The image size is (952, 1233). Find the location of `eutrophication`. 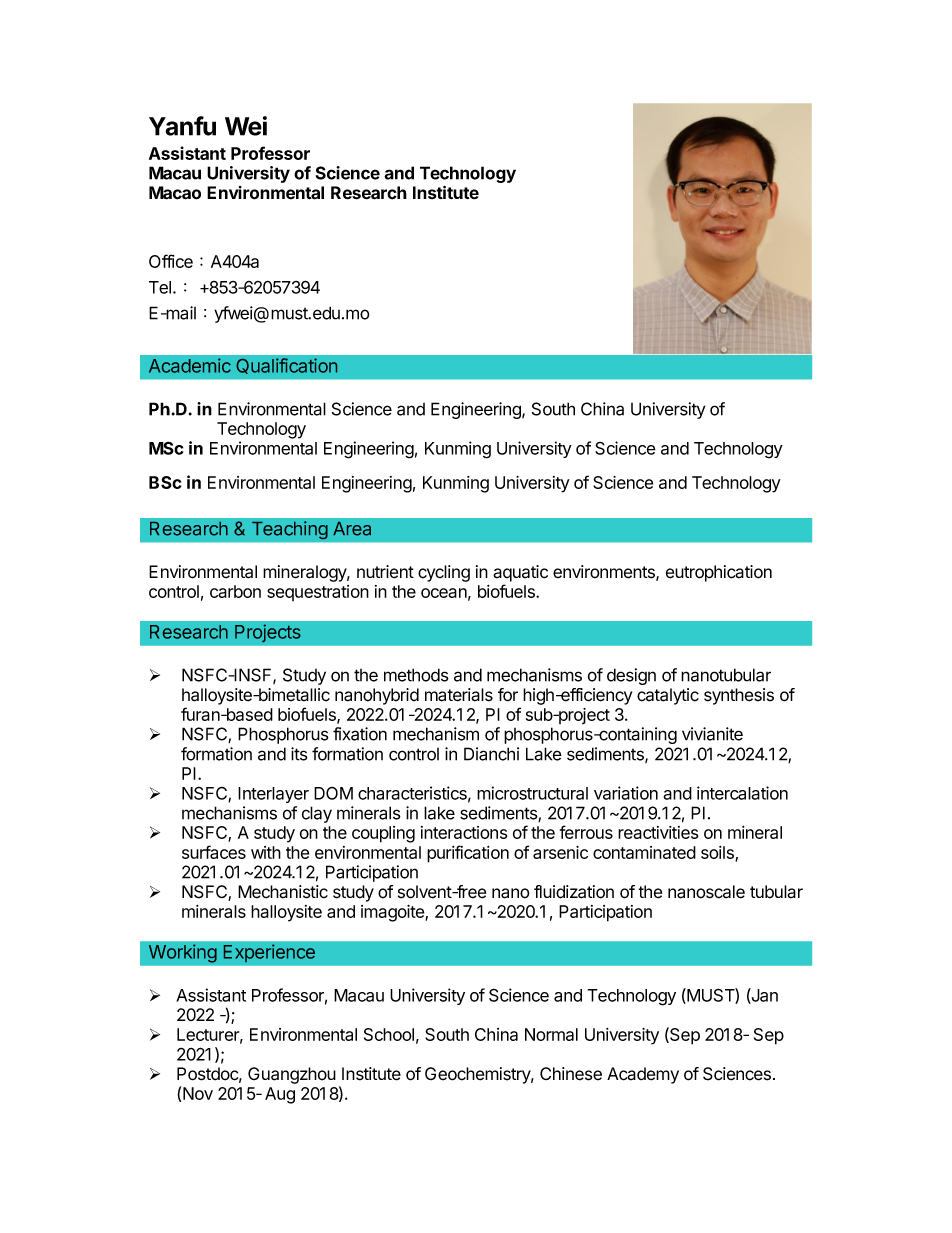

eutrophication is located at coordinates (719, 573).
